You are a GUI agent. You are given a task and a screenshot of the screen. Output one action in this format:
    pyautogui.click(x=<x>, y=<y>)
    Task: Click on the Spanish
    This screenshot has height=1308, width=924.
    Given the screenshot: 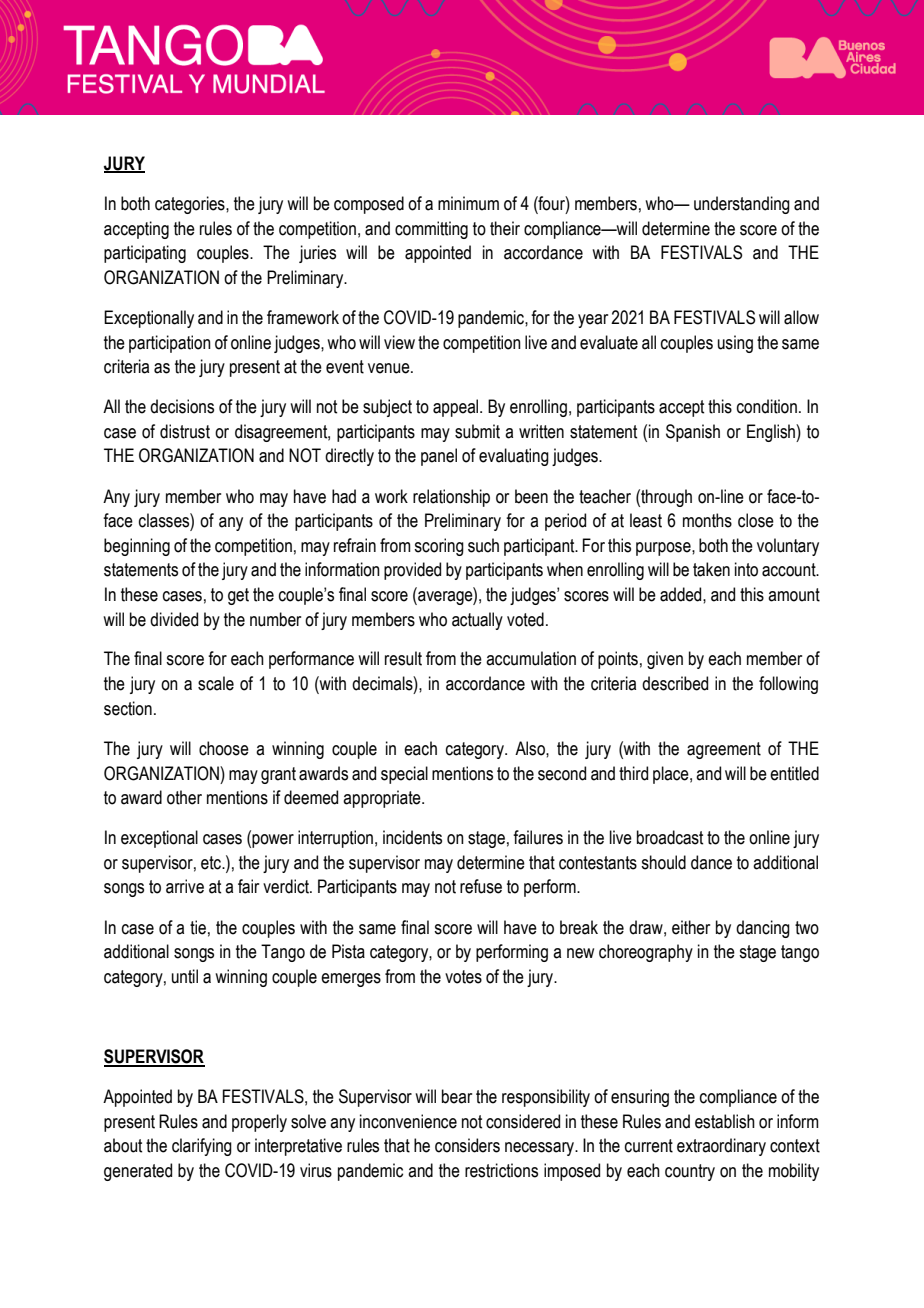 What is the action you would take?
    pyautogui.click(x=693, y=433)
